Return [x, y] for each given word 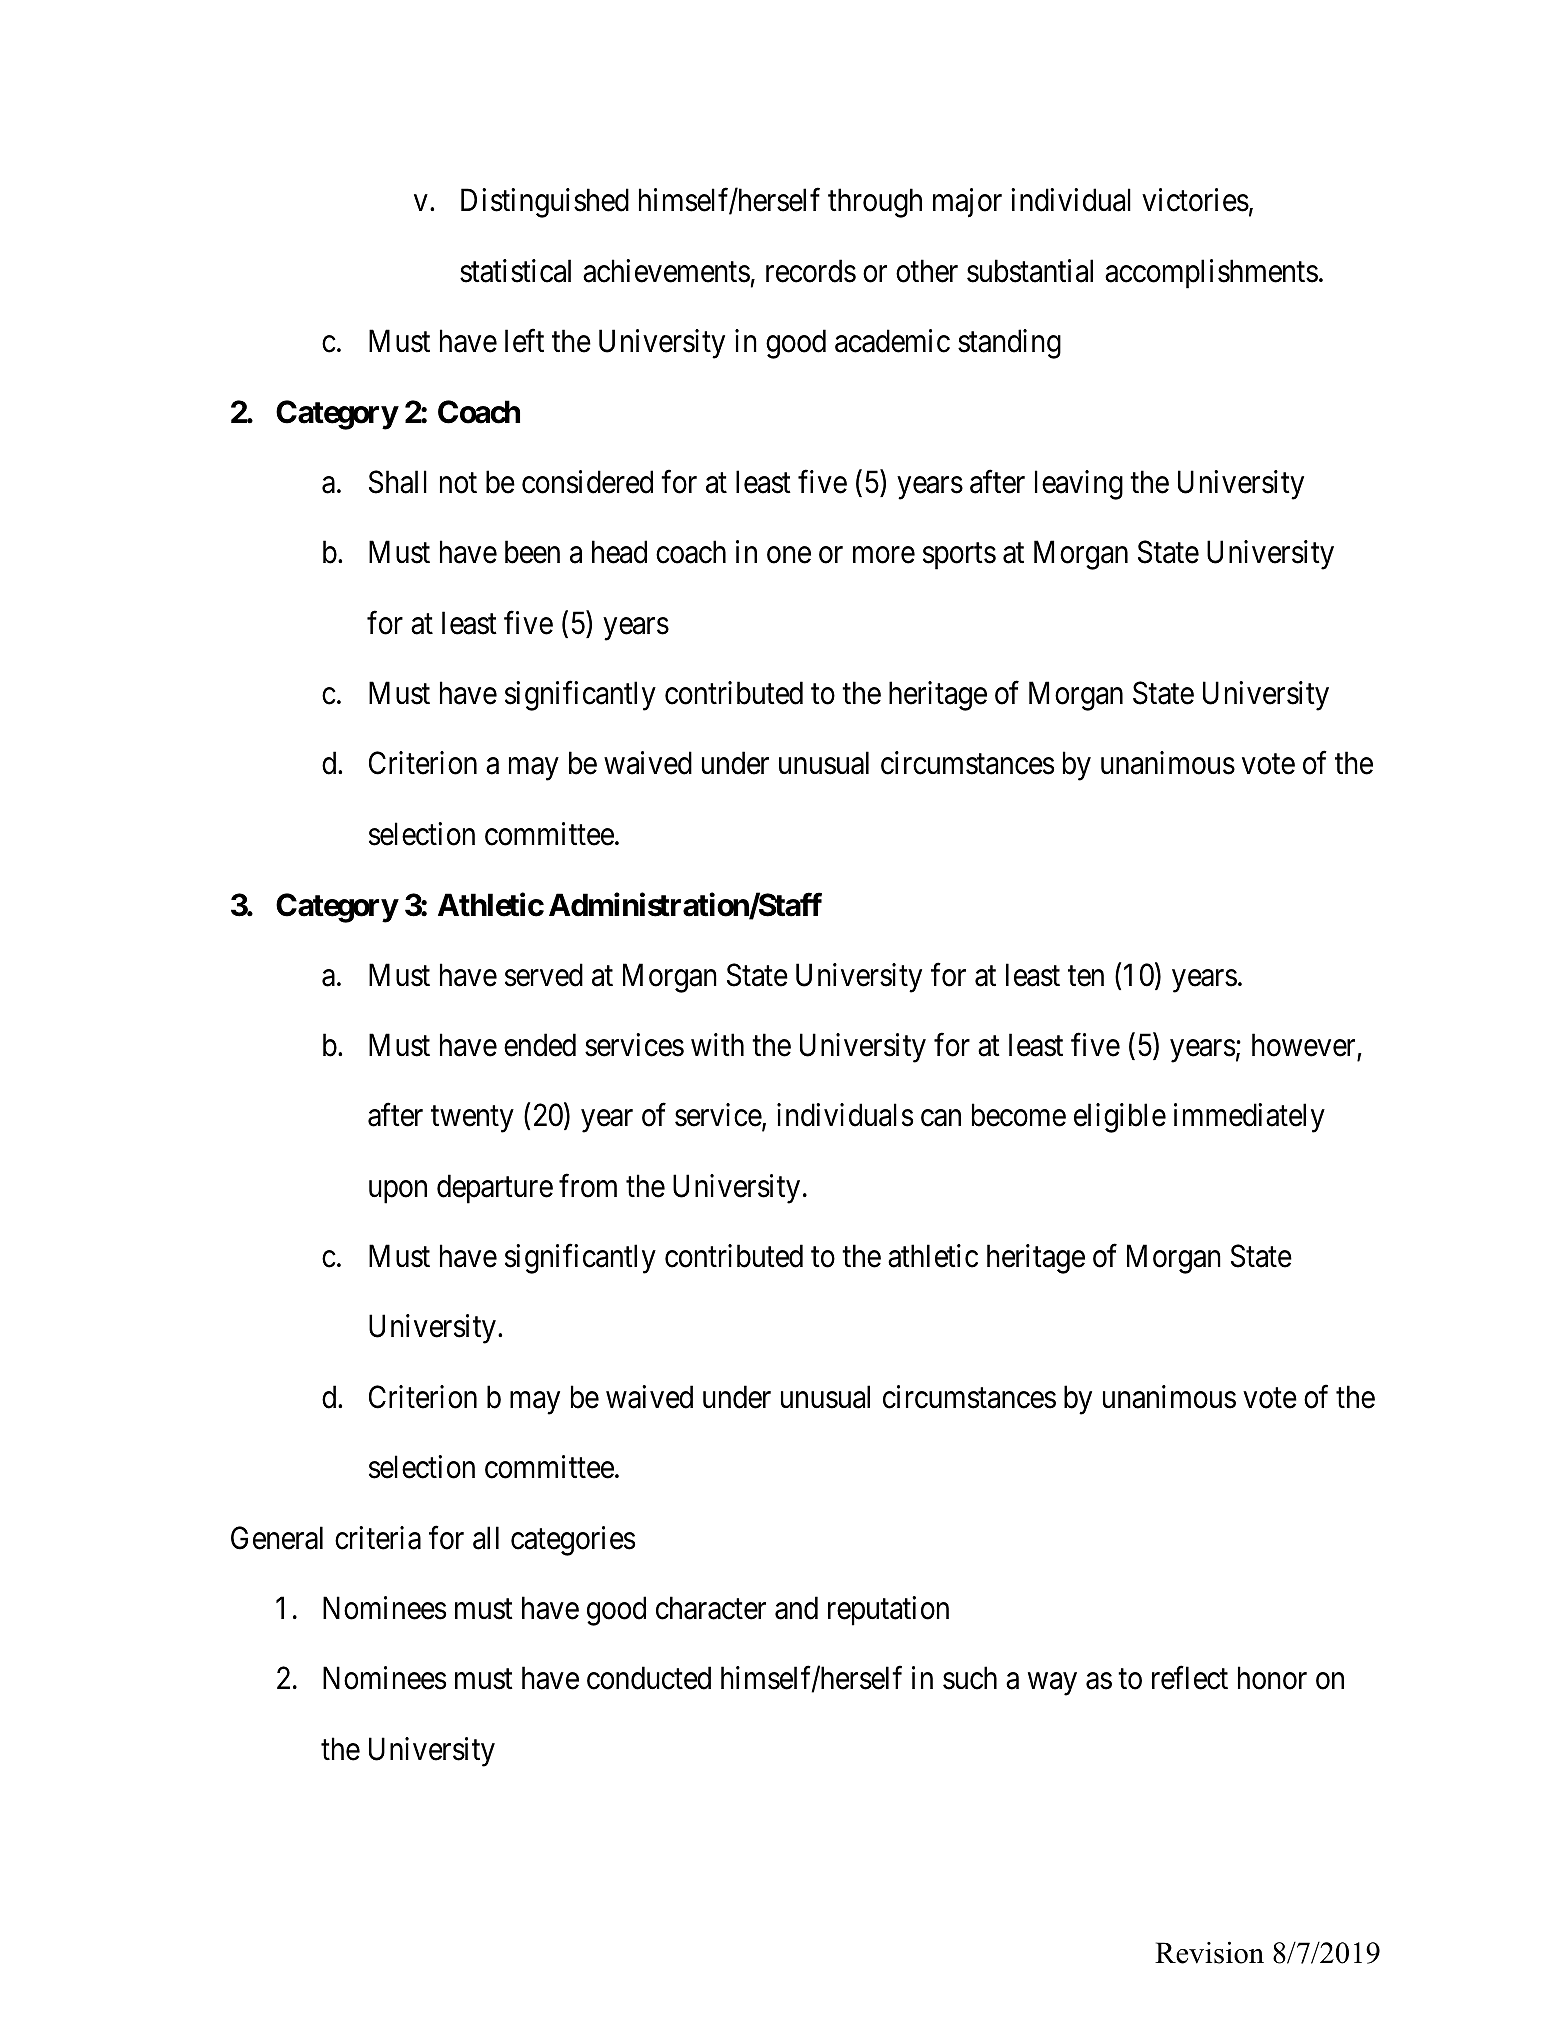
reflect [1190, 1678]
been [532, 552]
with [717, 1044]
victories [1195, 200]
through [875, 203]
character [711, 1608]
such [970, 1678]
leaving [1079, 485]
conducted [649, 1678]
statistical [515, 271]
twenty [472, 1120]
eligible [1120, 1118]
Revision [1209, 1952]
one [789, 555]
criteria [378, 1538]
